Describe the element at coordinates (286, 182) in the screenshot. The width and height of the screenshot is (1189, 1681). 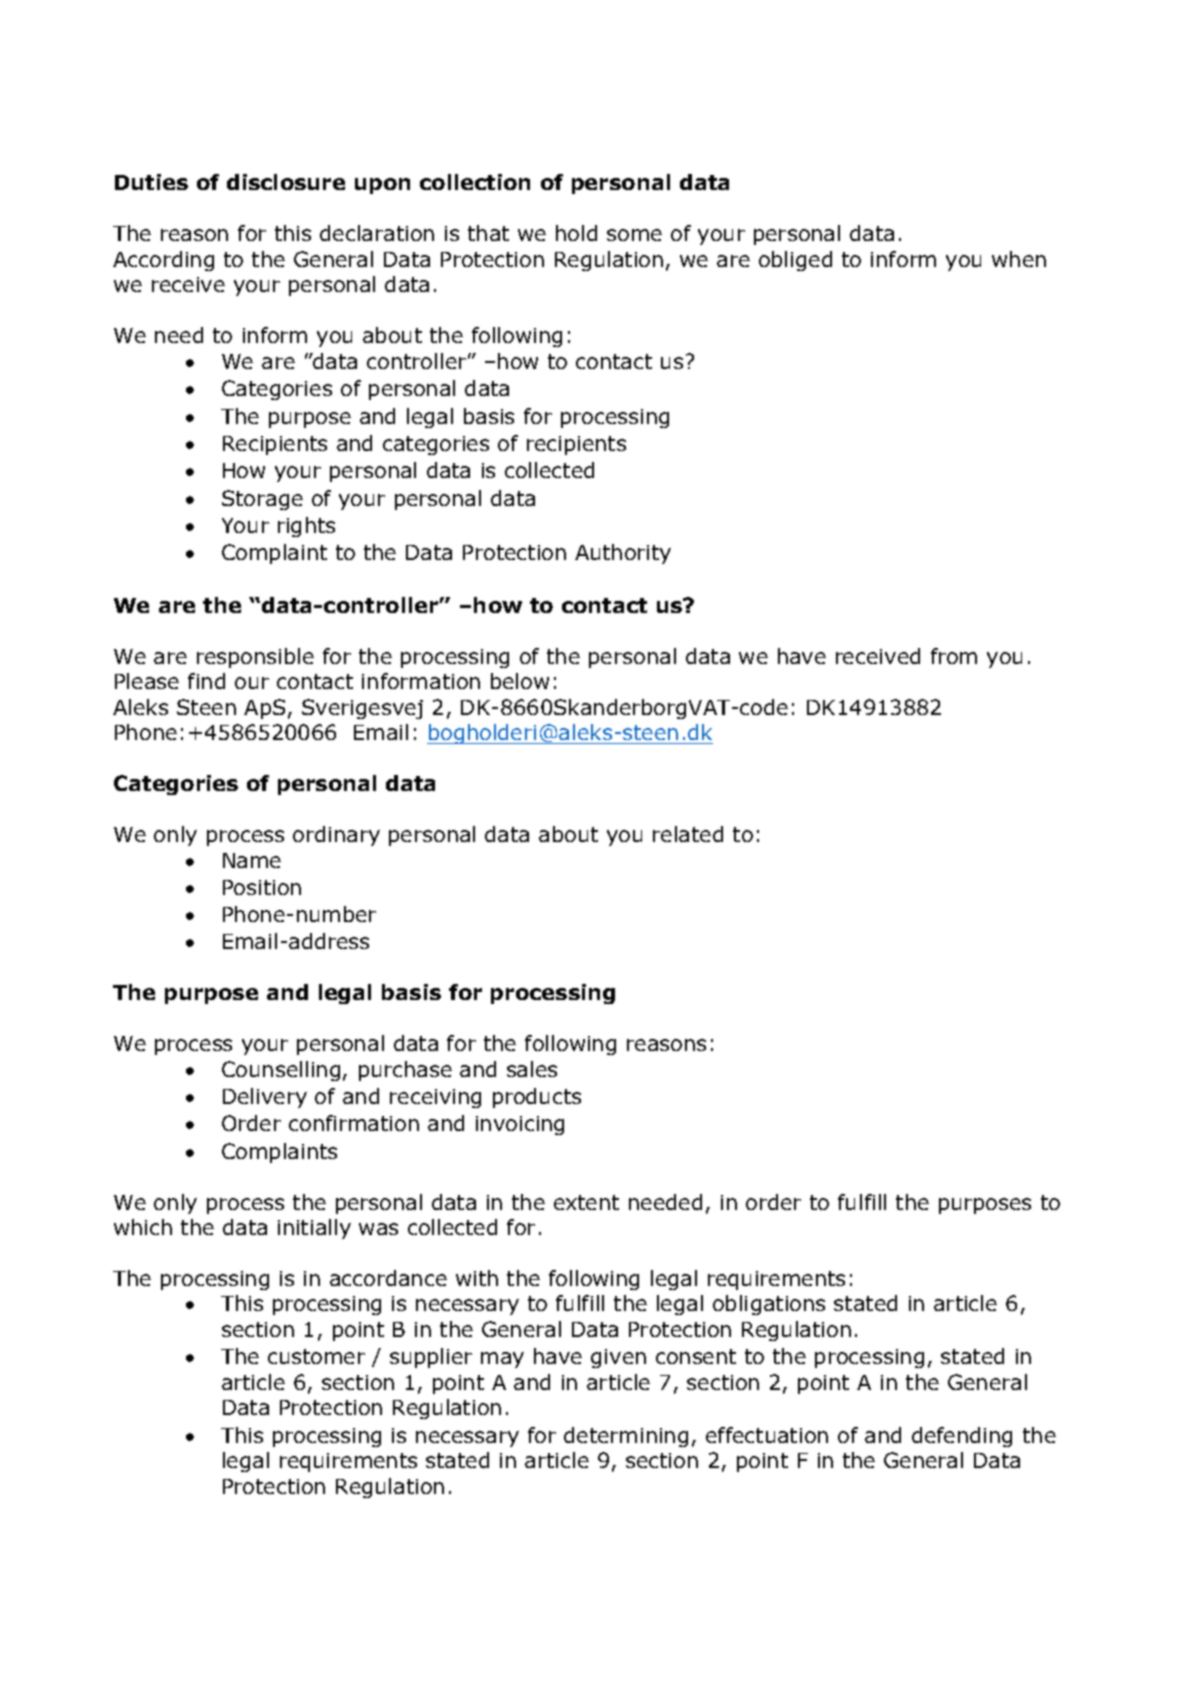
I see `disclosure` at that location.
